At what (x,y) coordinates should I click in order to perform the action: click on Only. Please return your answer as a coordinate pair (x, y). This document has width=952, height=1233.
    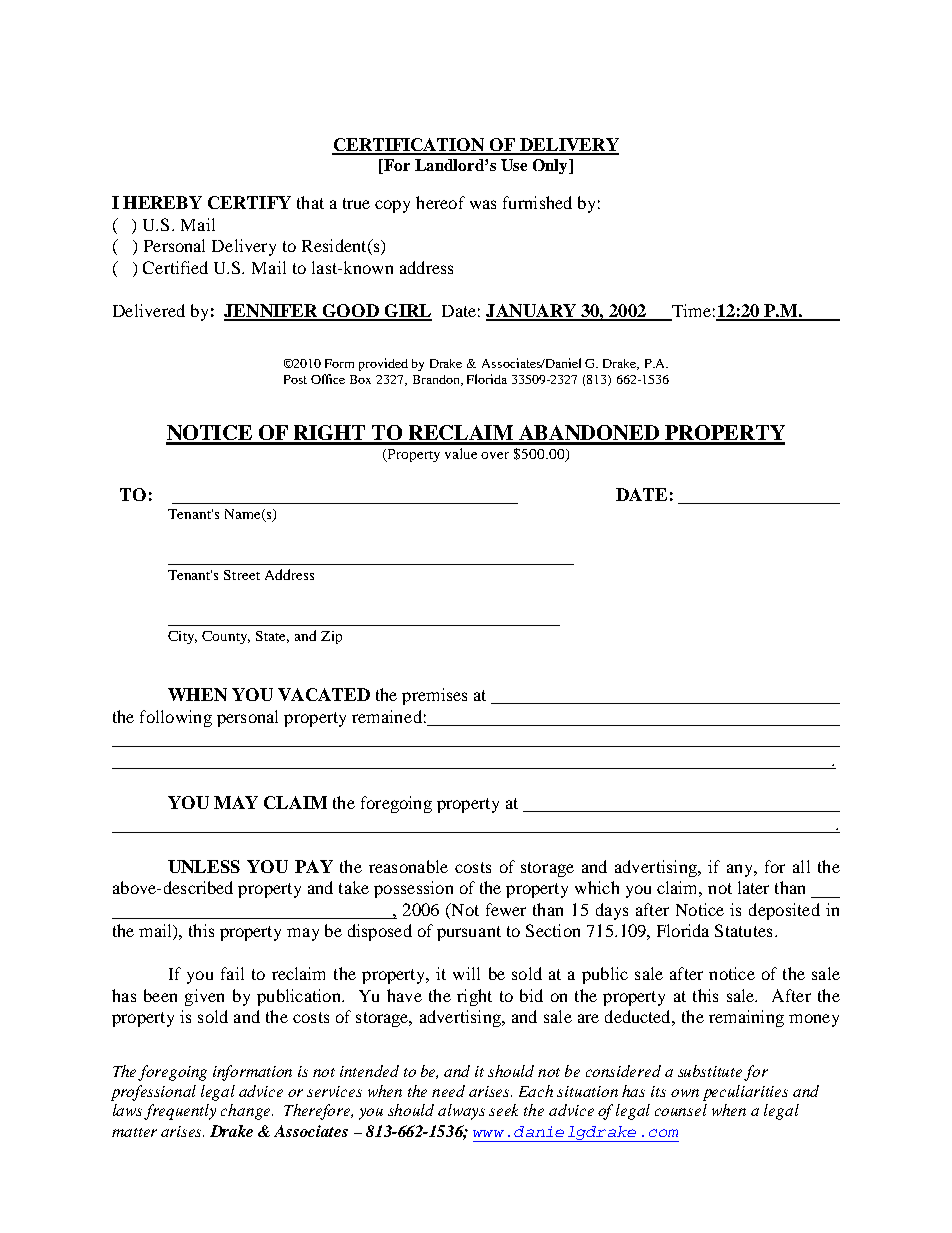
    Looking at the image, I should click on (551, 166).
